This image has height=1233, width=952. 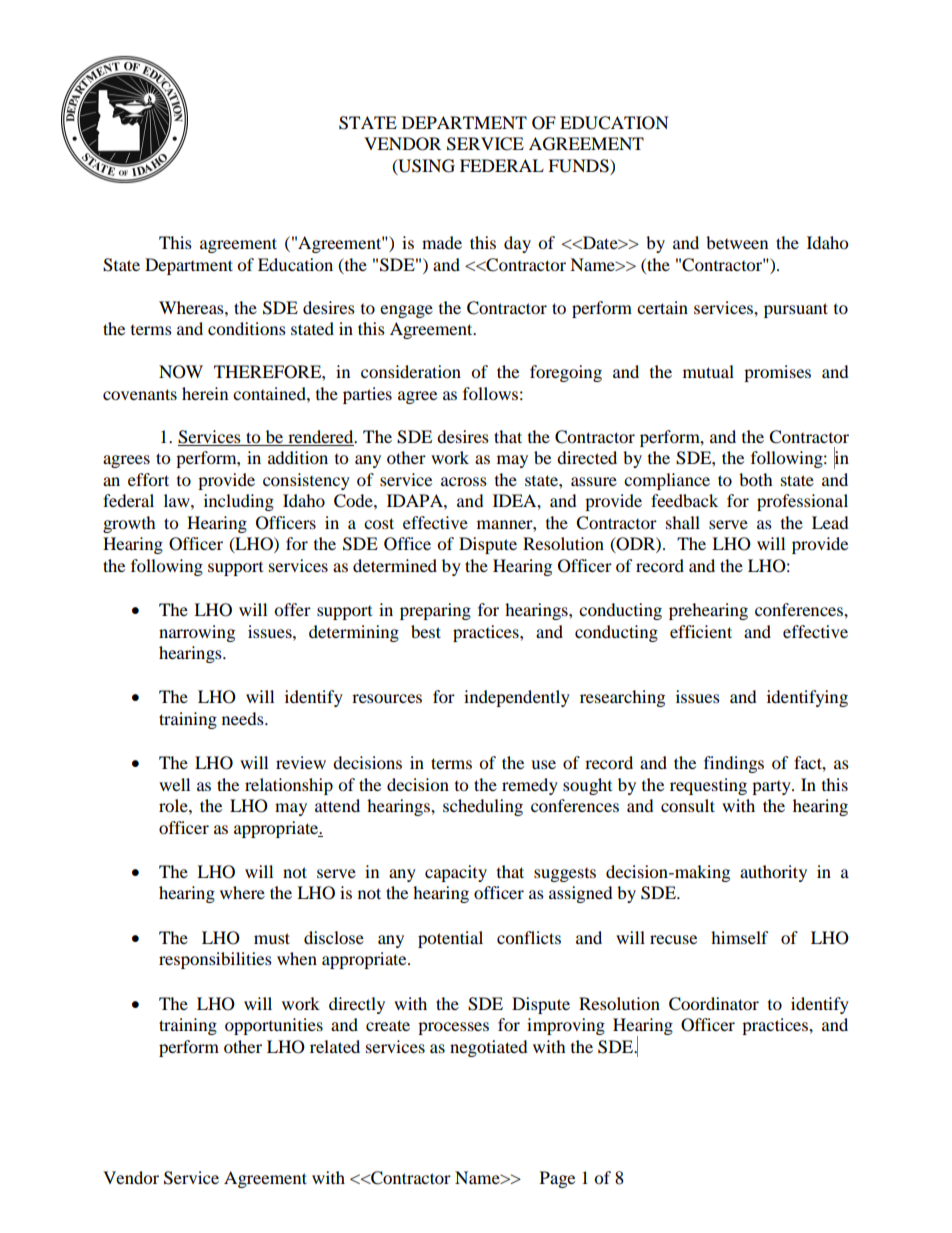 I want to click on herein, so click(x=205, y=393).
